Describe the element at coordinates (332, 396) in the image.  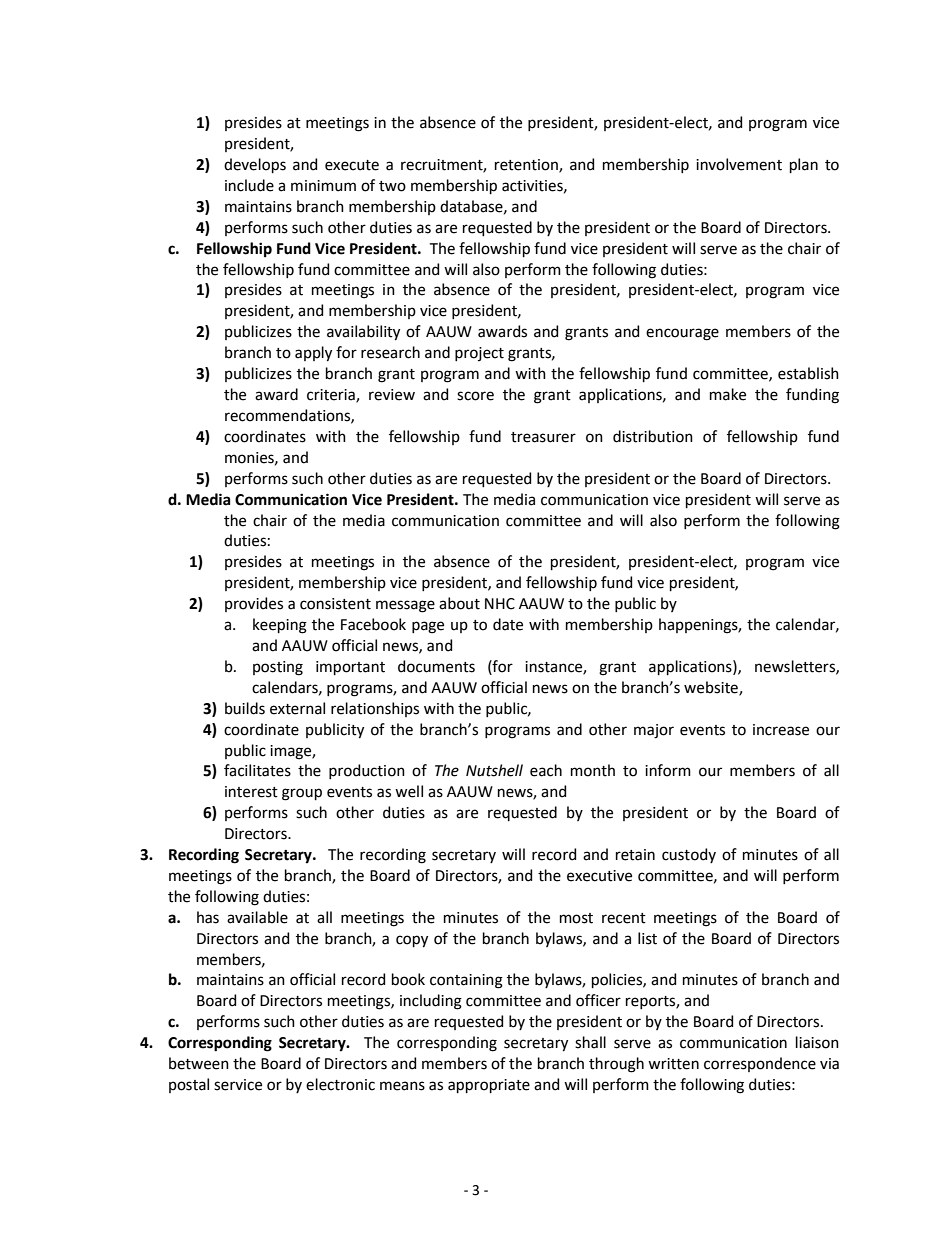
I see `criteria` at that location.
